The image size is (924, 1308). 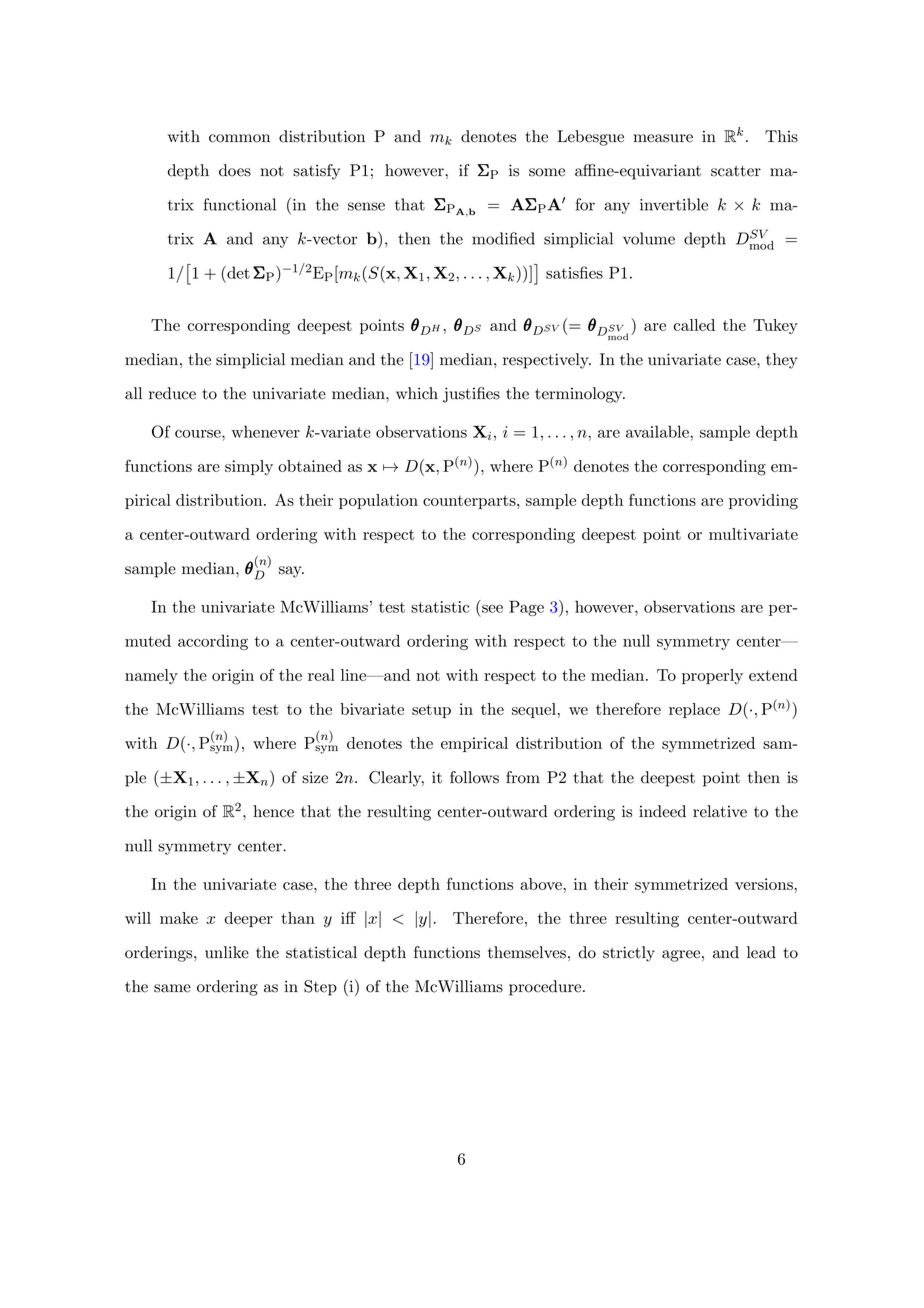 What do you see at coordinates (736, 171) in the screenshot?
I see `scatter` at bounding box center [736, 171].
